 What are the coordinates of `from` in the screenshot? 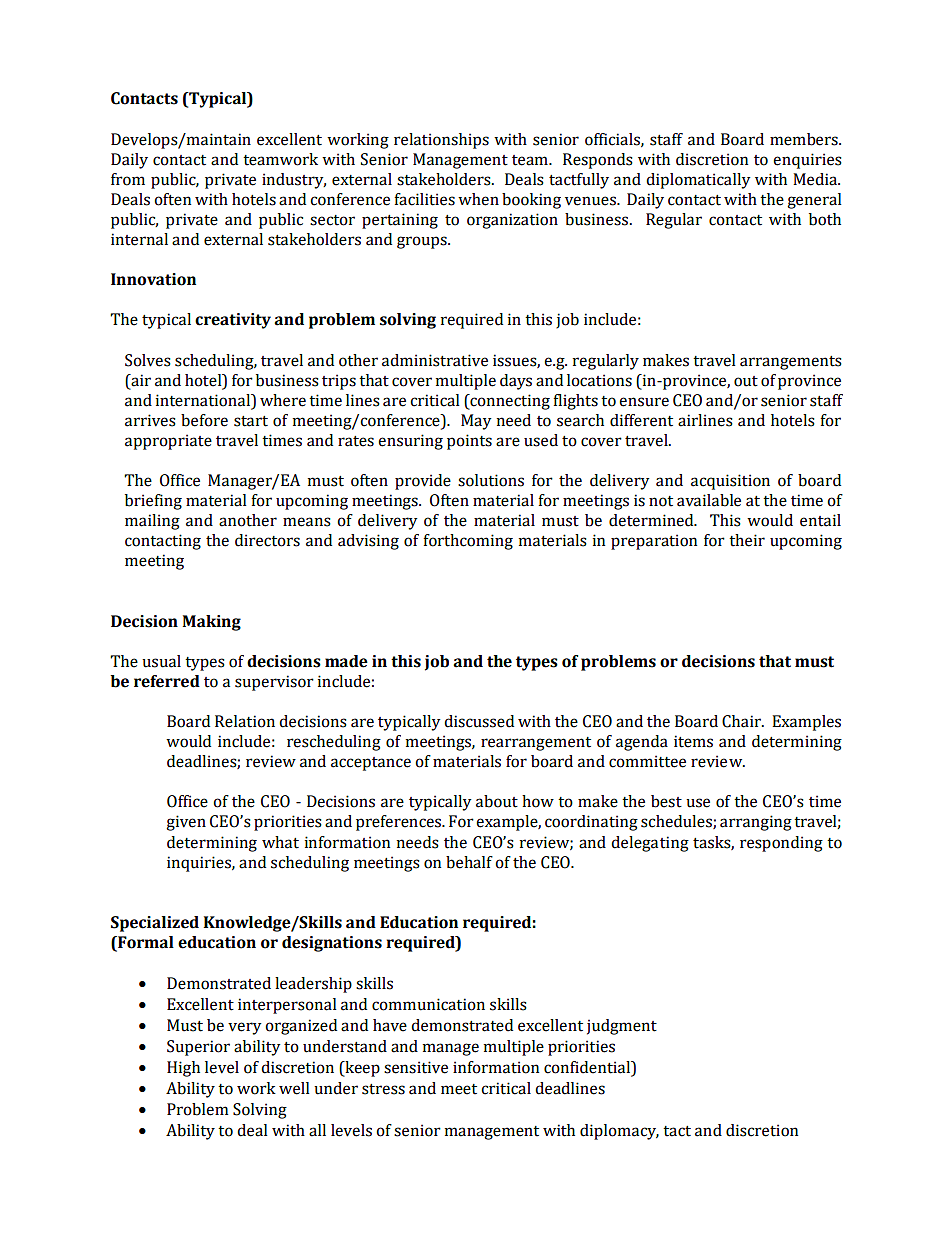 It's located at (128, 179).
